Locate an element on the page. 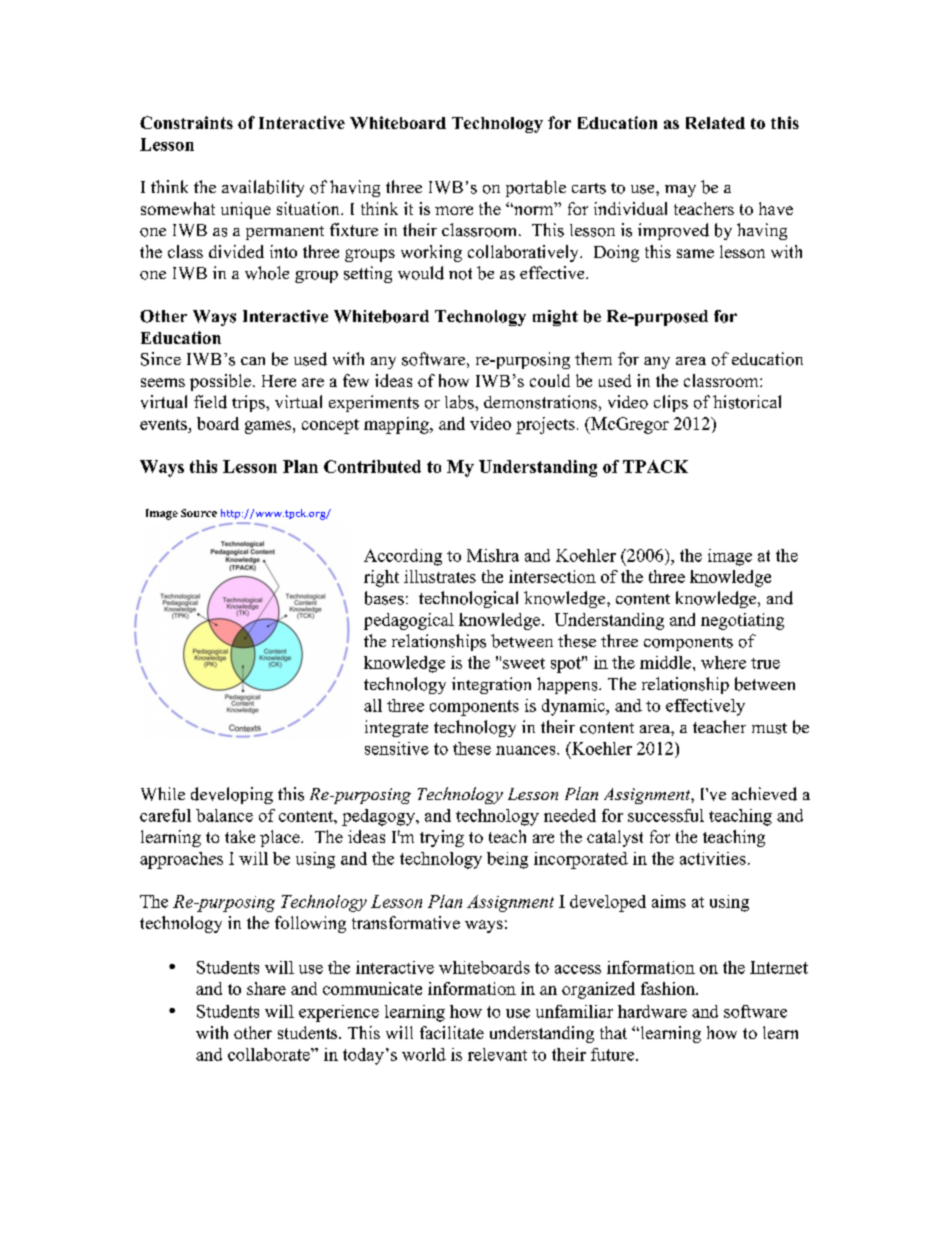 This document has height=1233, width=952. Related is located at coordinates (715, 123).
